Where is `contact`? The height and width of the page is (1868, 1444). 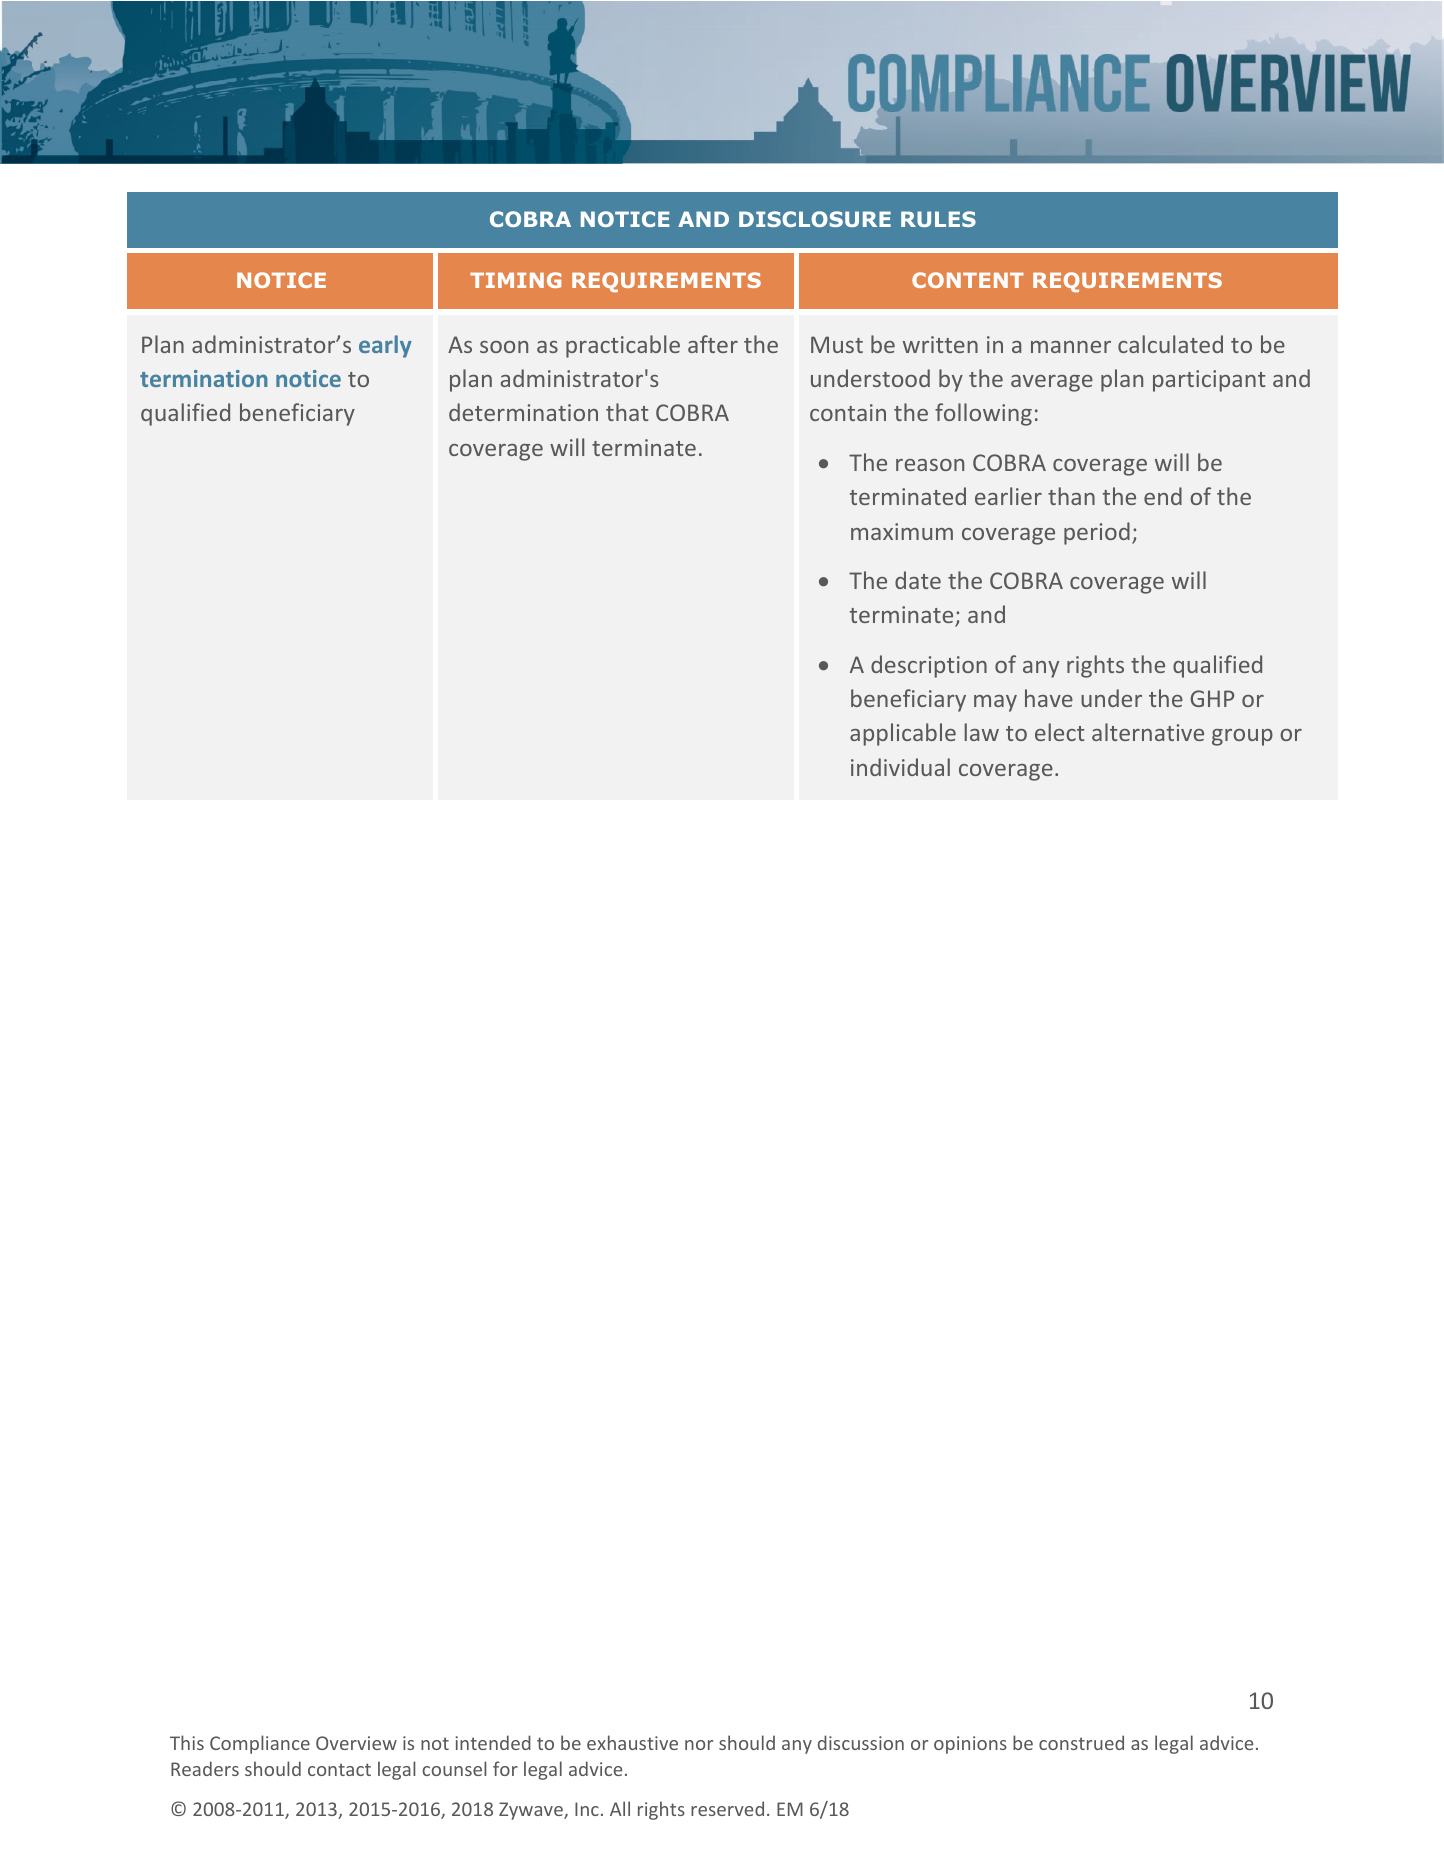 contact is located at coordinates (339, 1769).
